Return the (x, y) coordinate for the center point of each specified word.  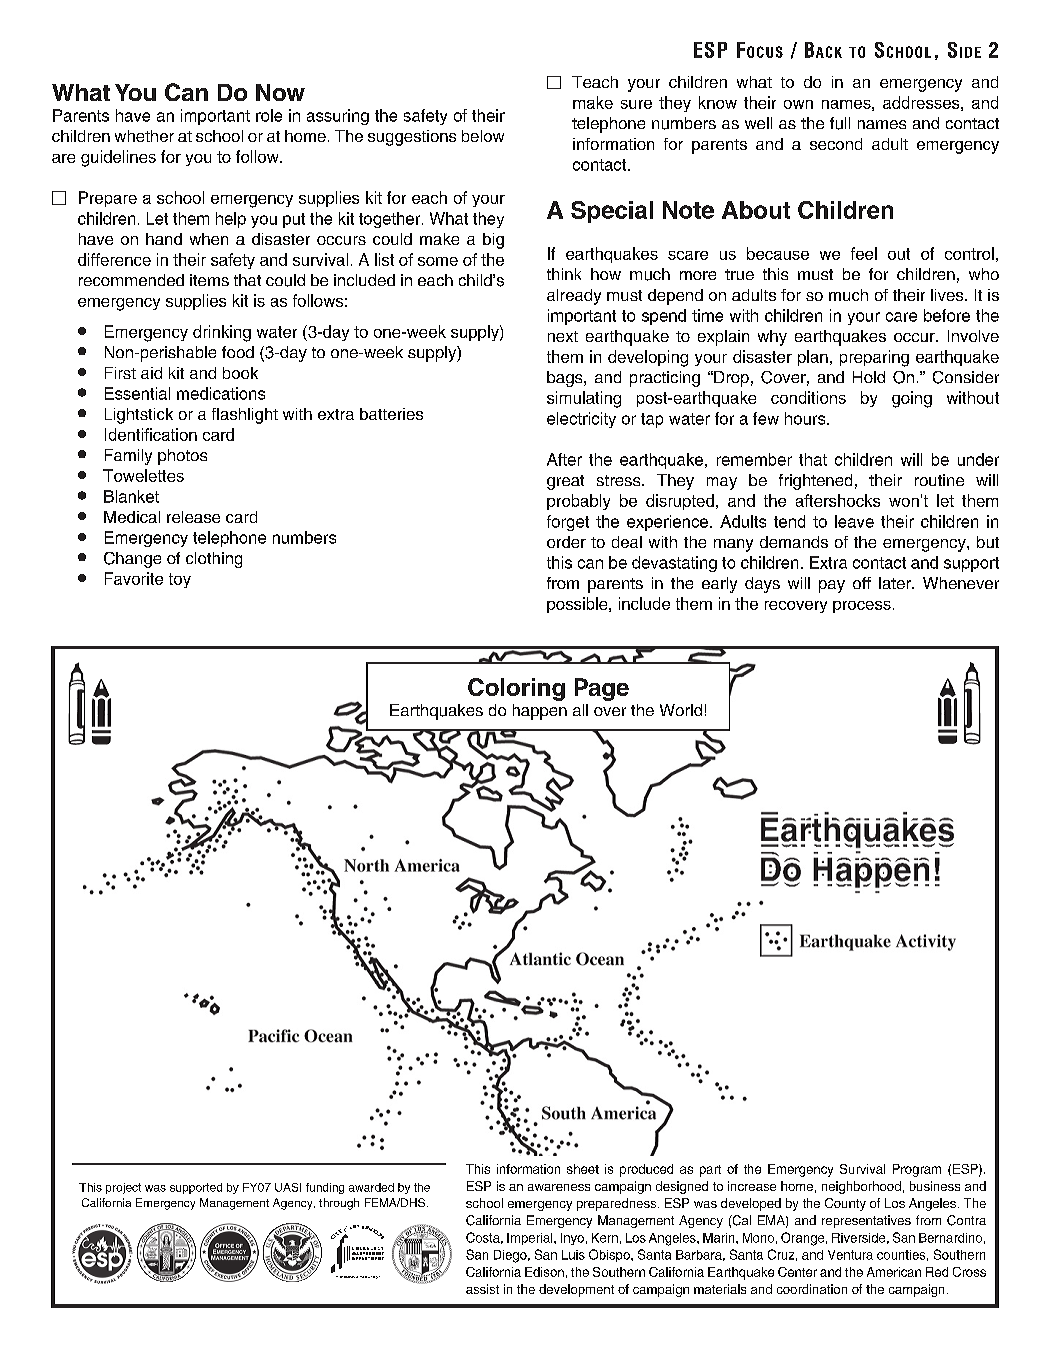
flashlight (245, 416)
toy (180, 580)
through (339, 1204)
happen (540, 712)
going (912, 399)
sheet (583, 1169)
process (862, 607)
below (483, 136)
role (269, 115)
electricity (581, 420)
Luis (573, 1255)
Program (917, 1170)
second (836, 144)
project (123, 1188)
